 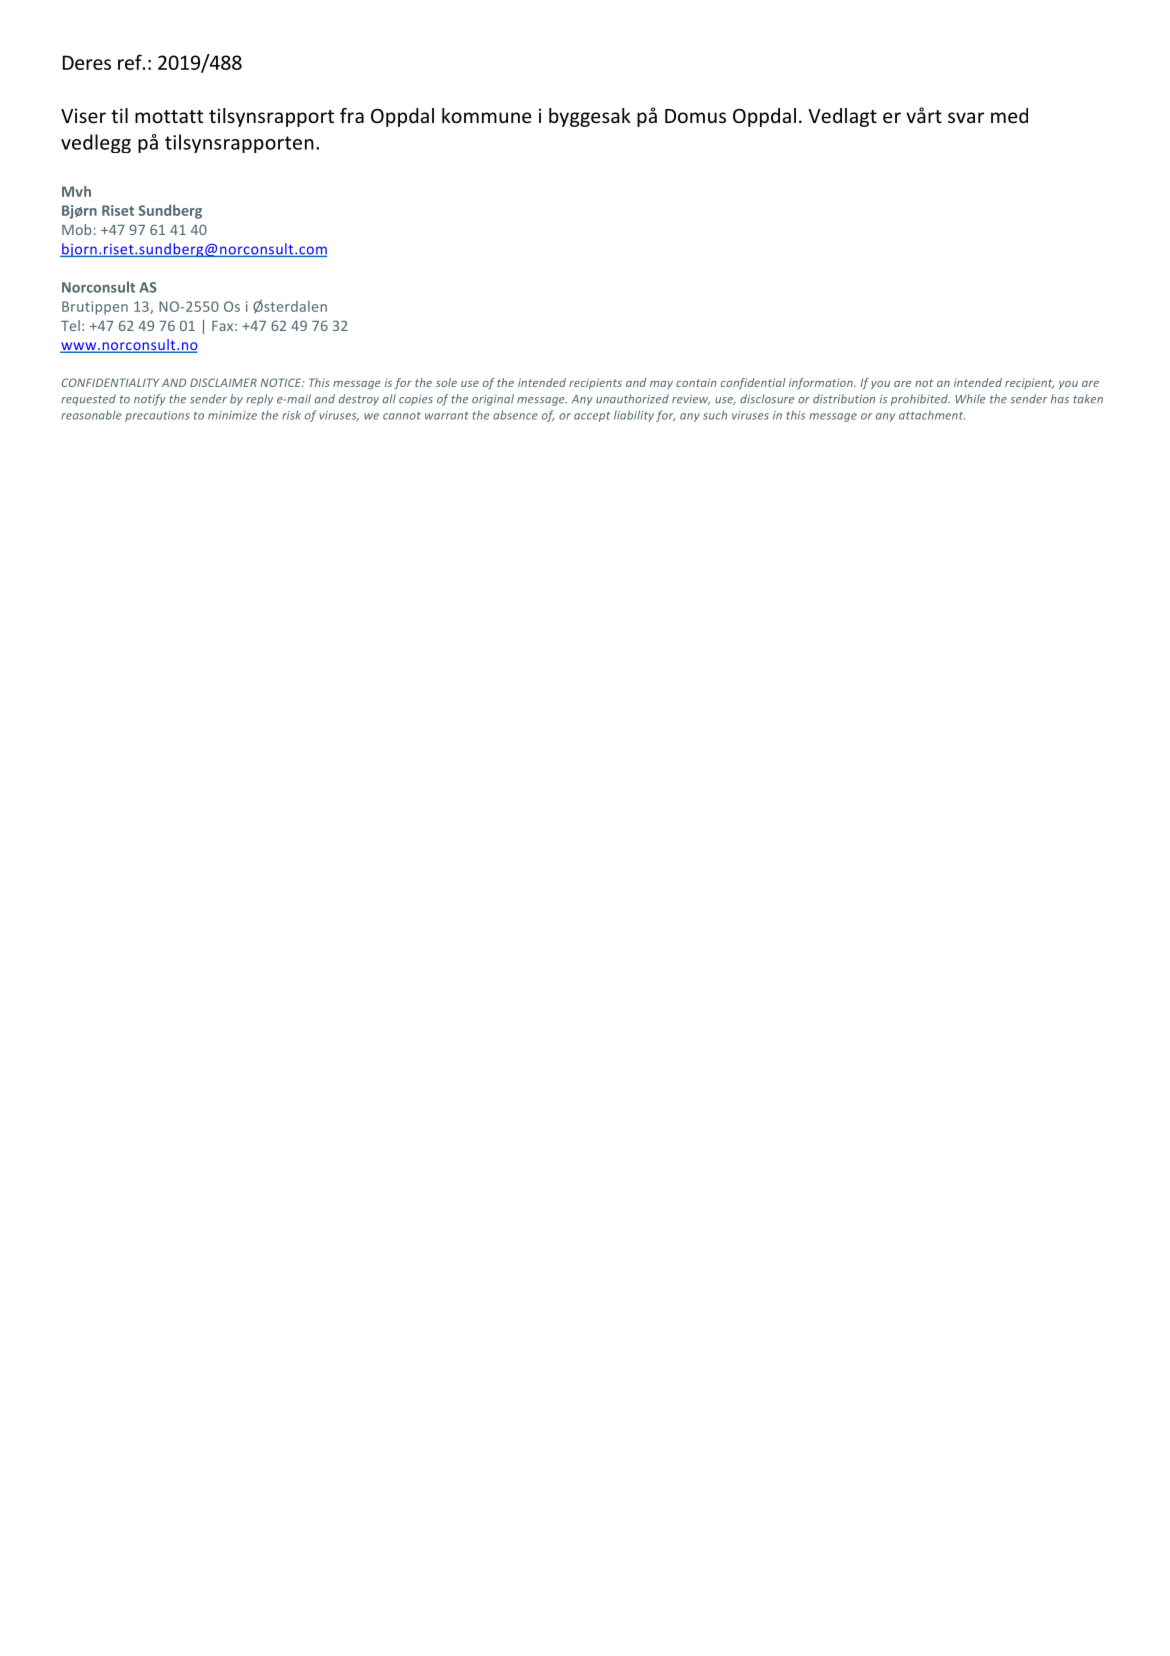 What do you see at coordinates (592, 417) in the screenshot?
I see `accept` at bounding box center [592, 417].
